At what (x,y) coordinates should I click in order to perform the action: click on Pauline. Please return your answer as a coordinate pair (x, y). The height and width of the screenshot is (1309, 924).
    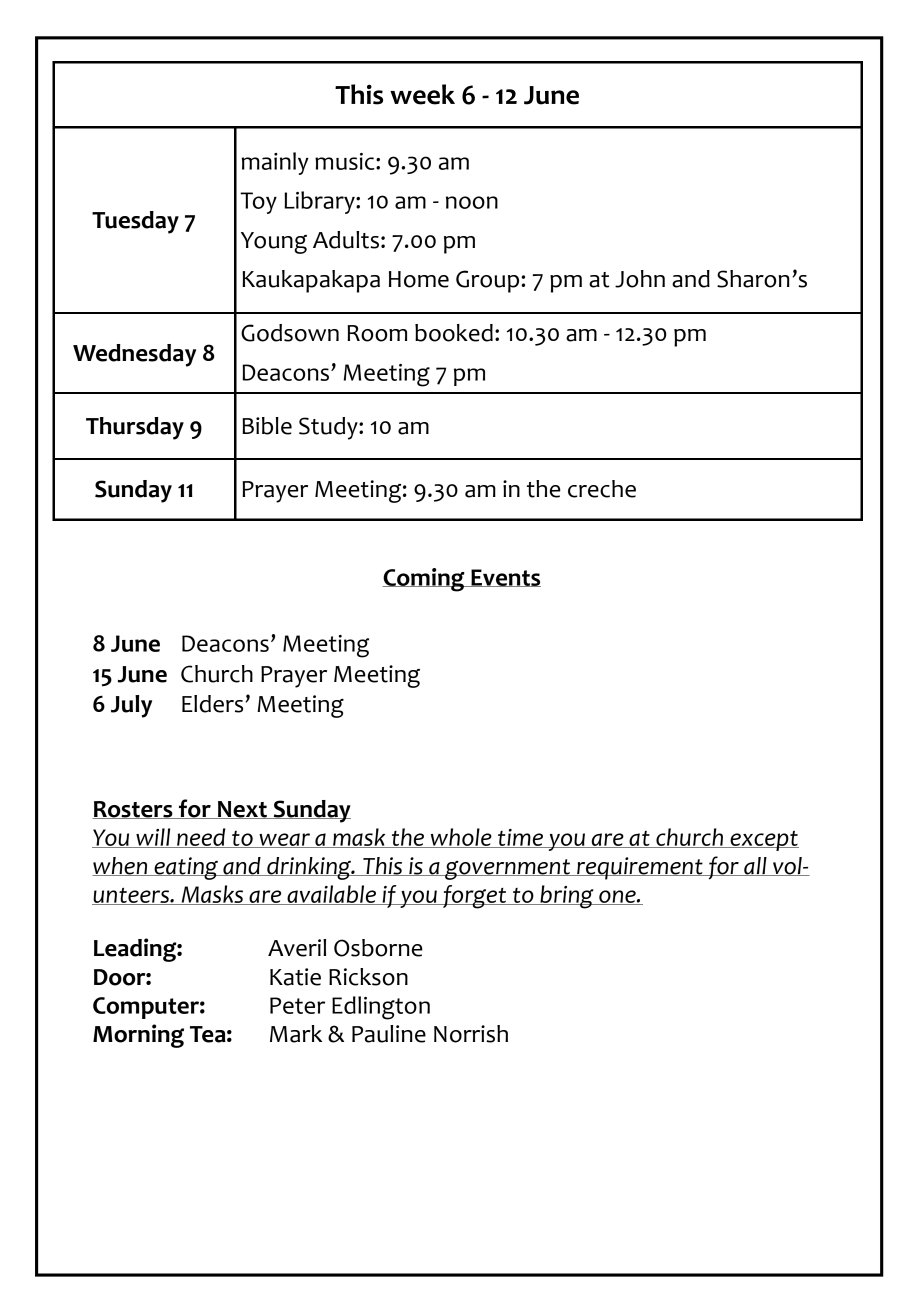
    Looking at the image, I should click on (389, 1034).
